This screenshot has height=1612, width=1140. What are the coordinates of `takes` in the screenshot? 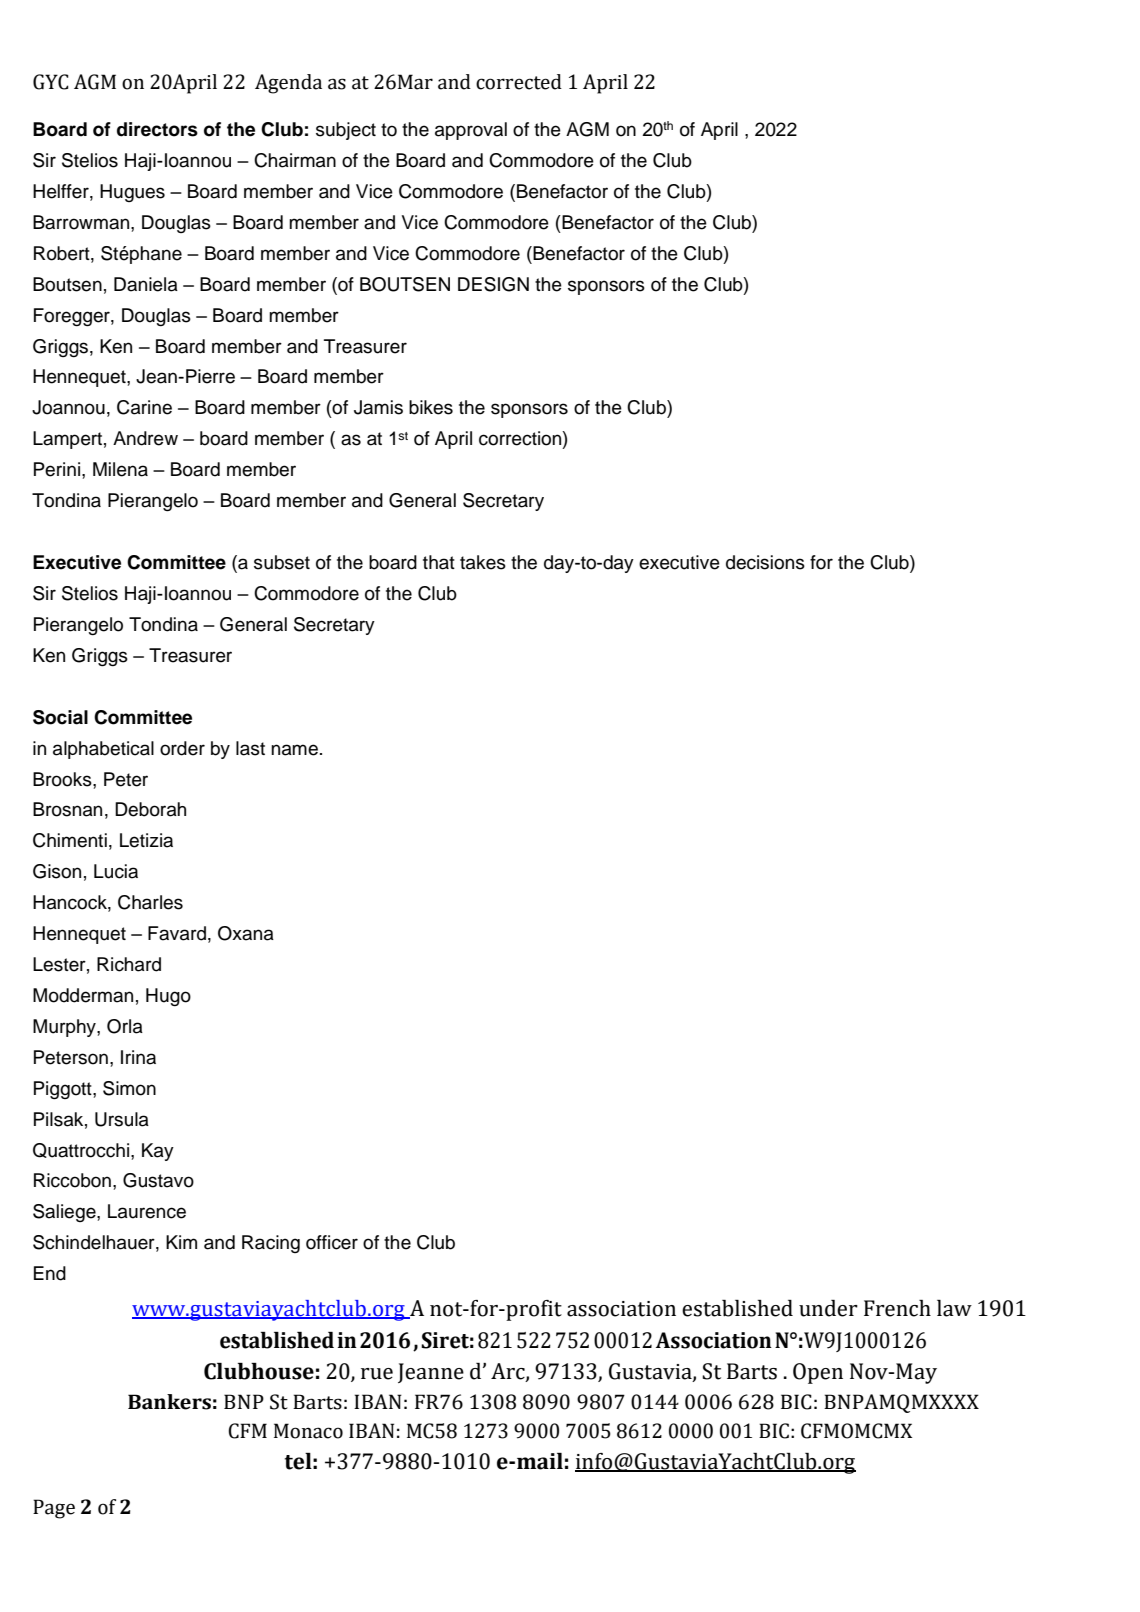 It's located at (483, 562).
